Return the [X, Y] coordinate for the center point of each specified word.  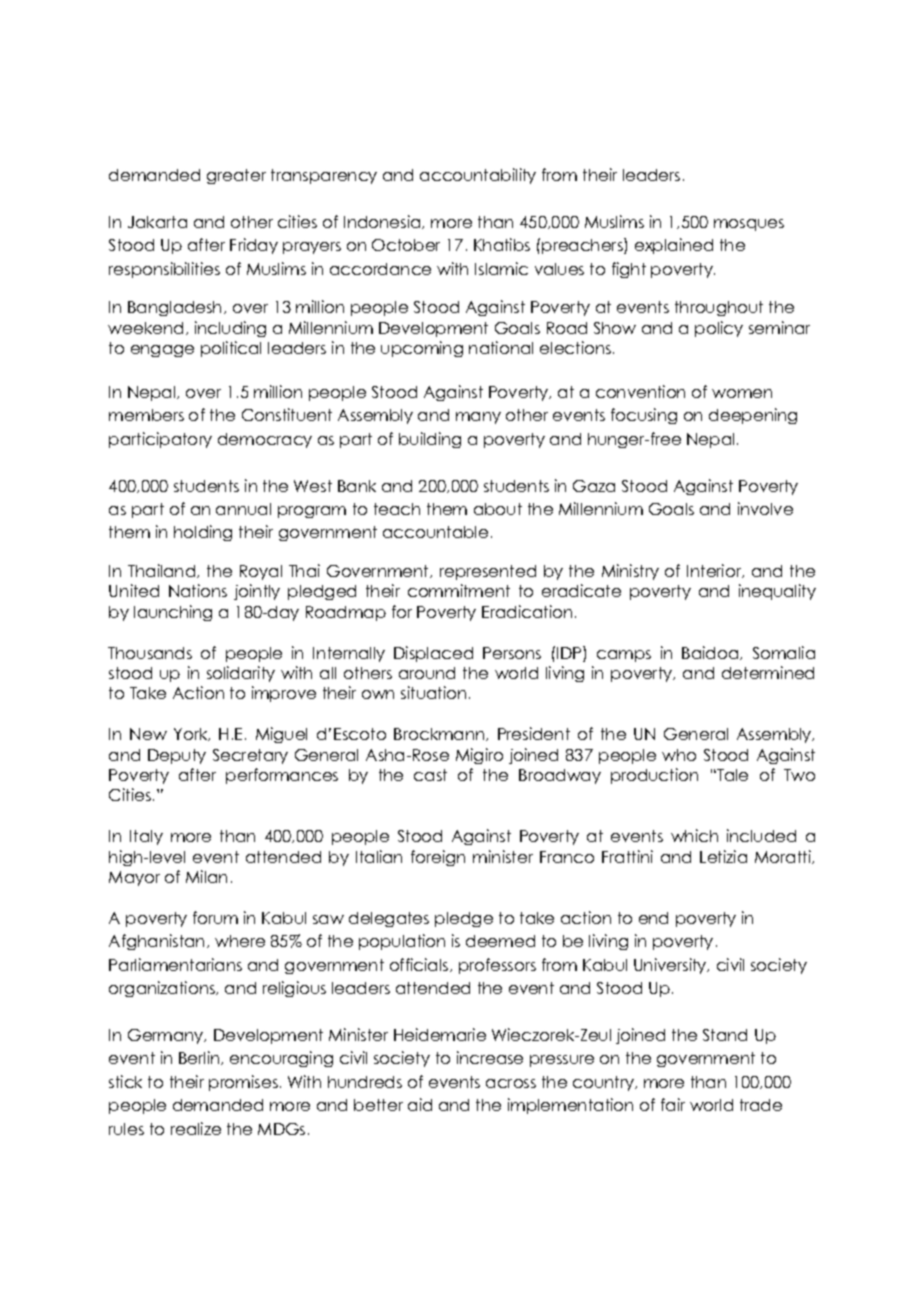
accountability [478, 176]
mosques [749, 225]
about [498, 509]
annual [243, 509]
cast [430, 775]
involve [765, 508]
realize [196, 1128]
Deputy [177, 756]
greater [236, 176]
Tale [731, 775]
